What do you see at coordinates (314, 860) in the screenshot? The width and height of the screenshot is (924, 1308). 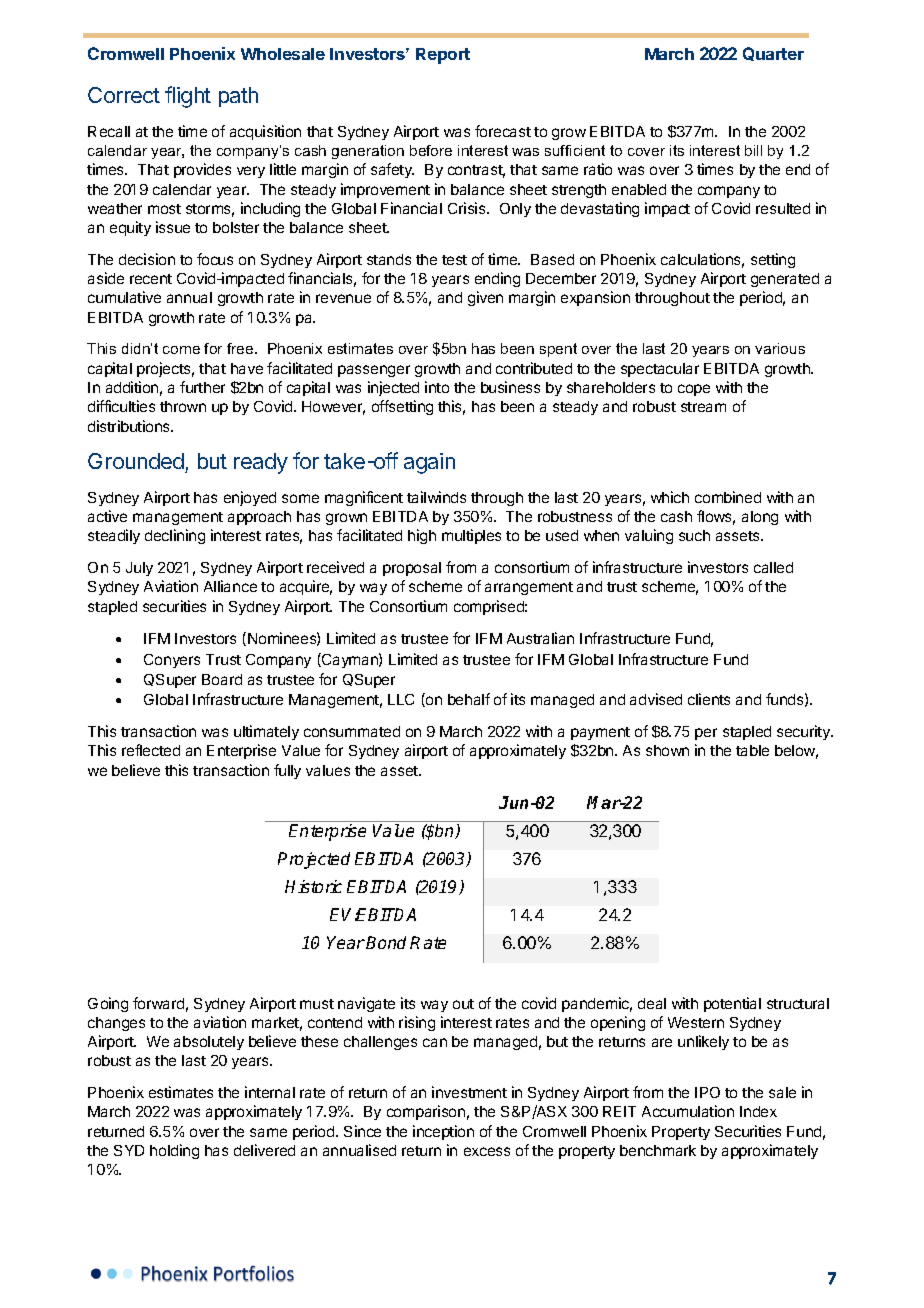 I see `Projected` at bounding box center [314, 860].
